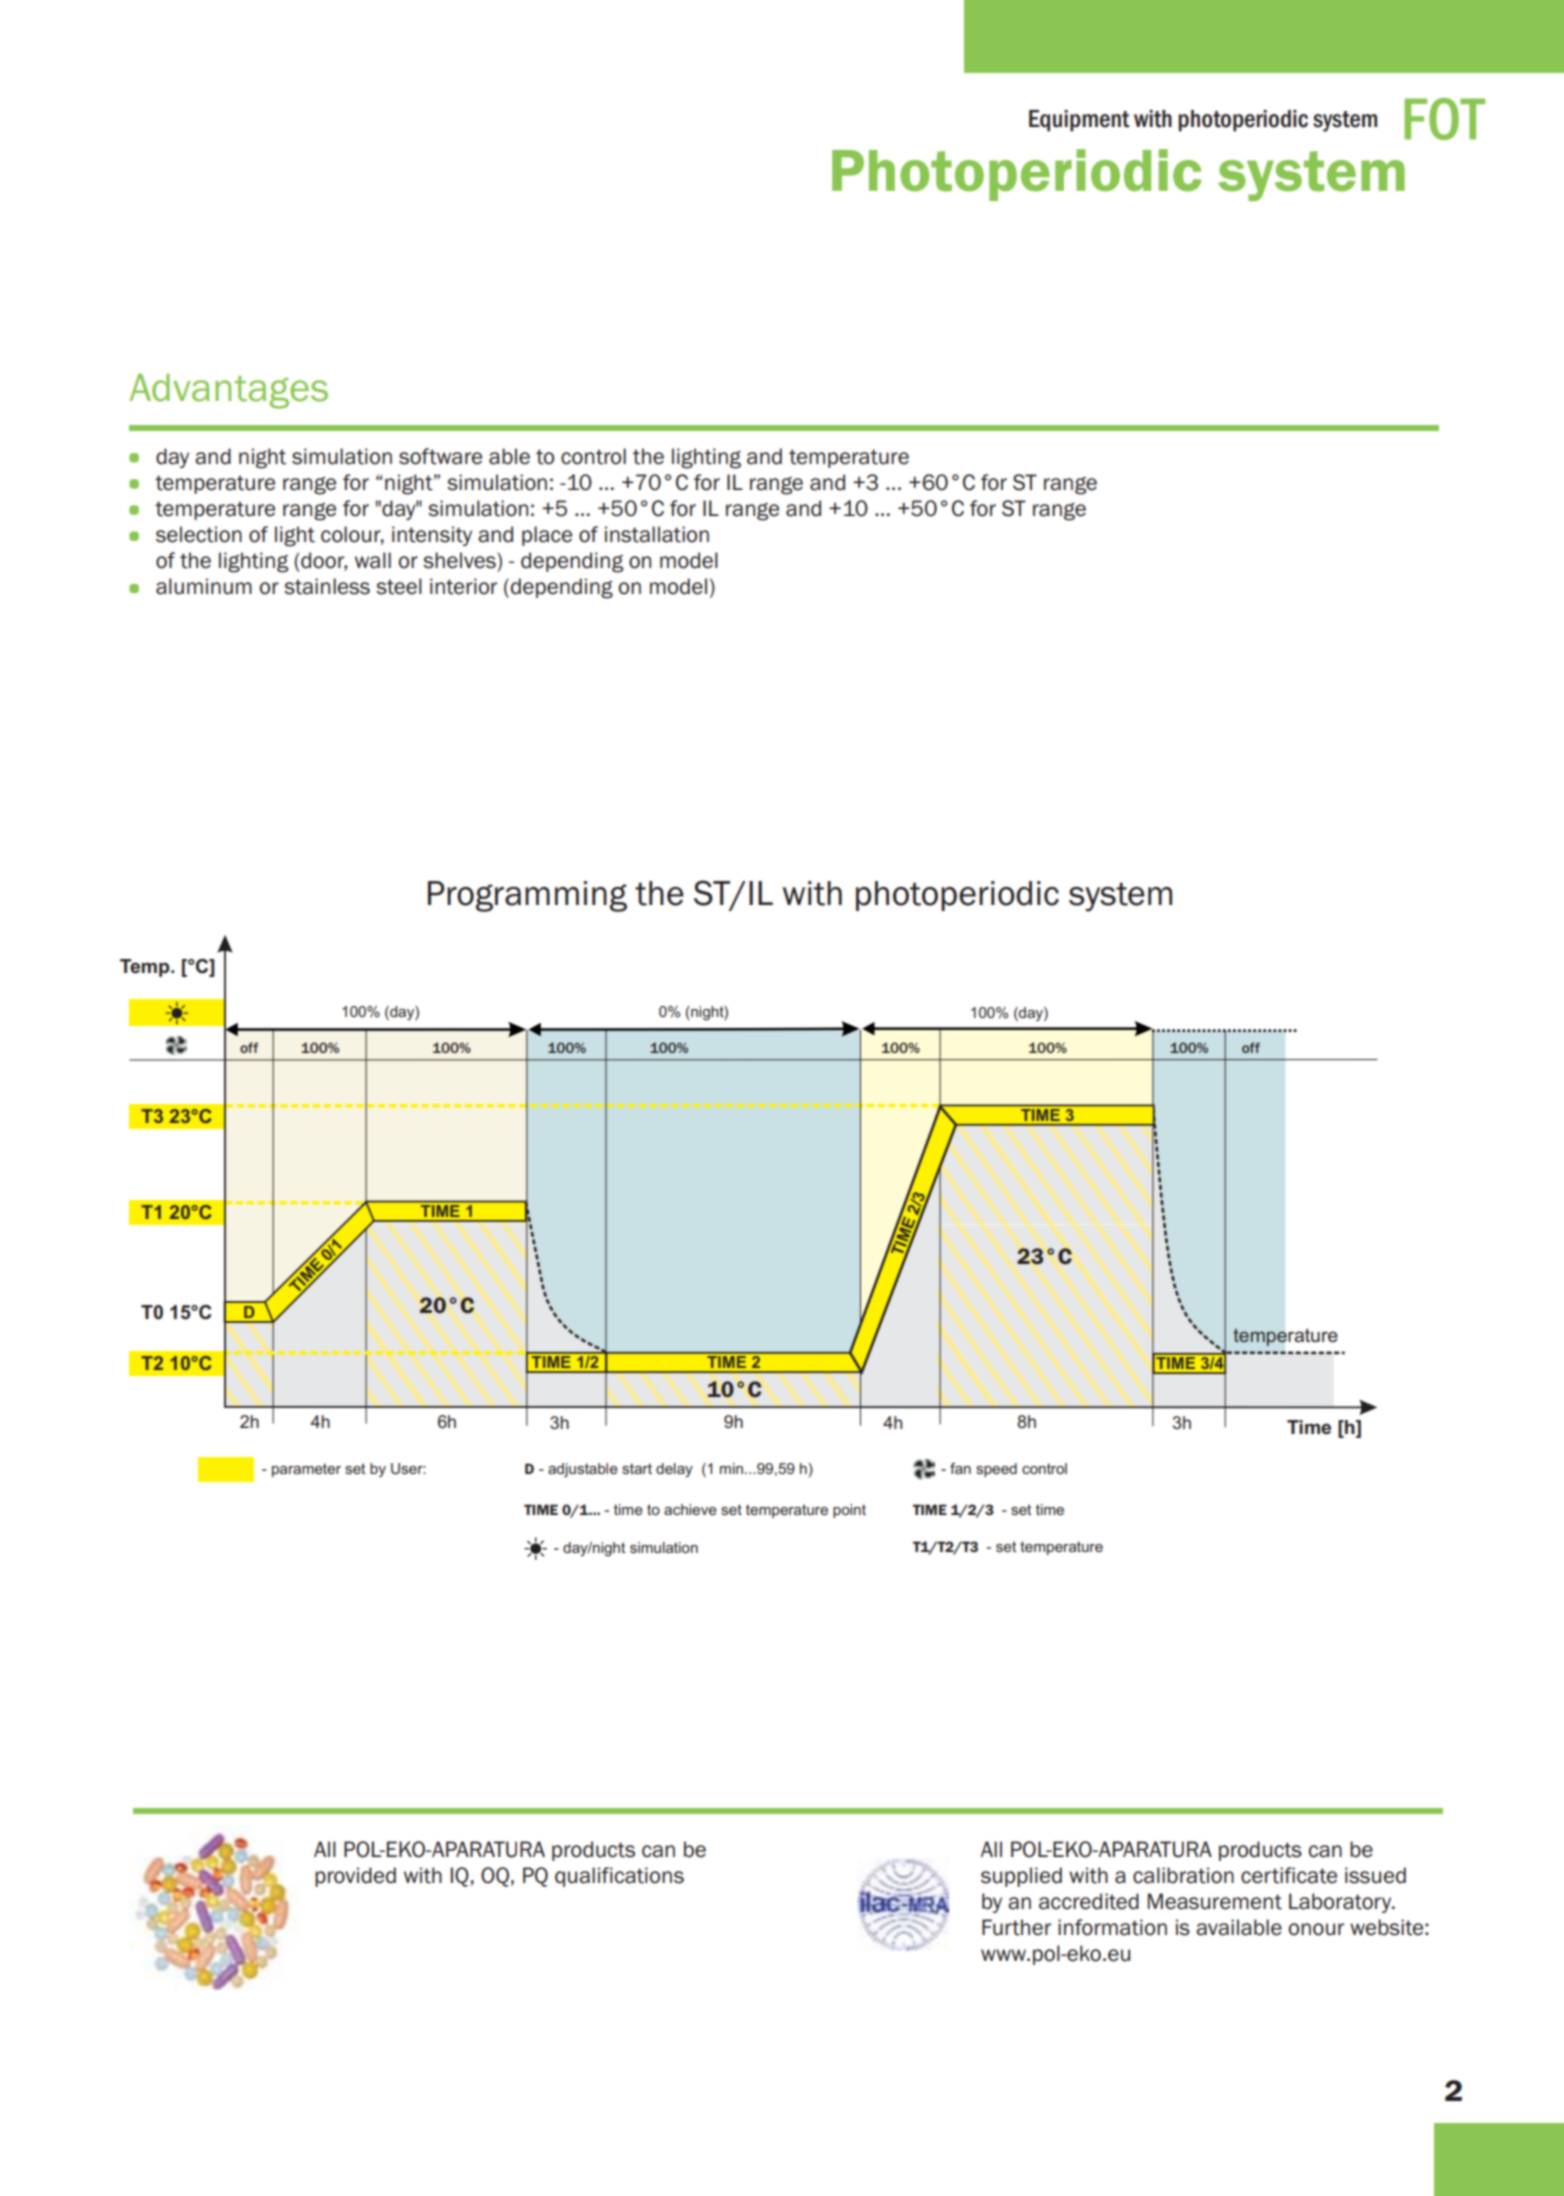 This screenshot has height=2196, width=1564. Describe the element at coordinates (527, 896) in the screenshot. I see `Programming` at that location.
